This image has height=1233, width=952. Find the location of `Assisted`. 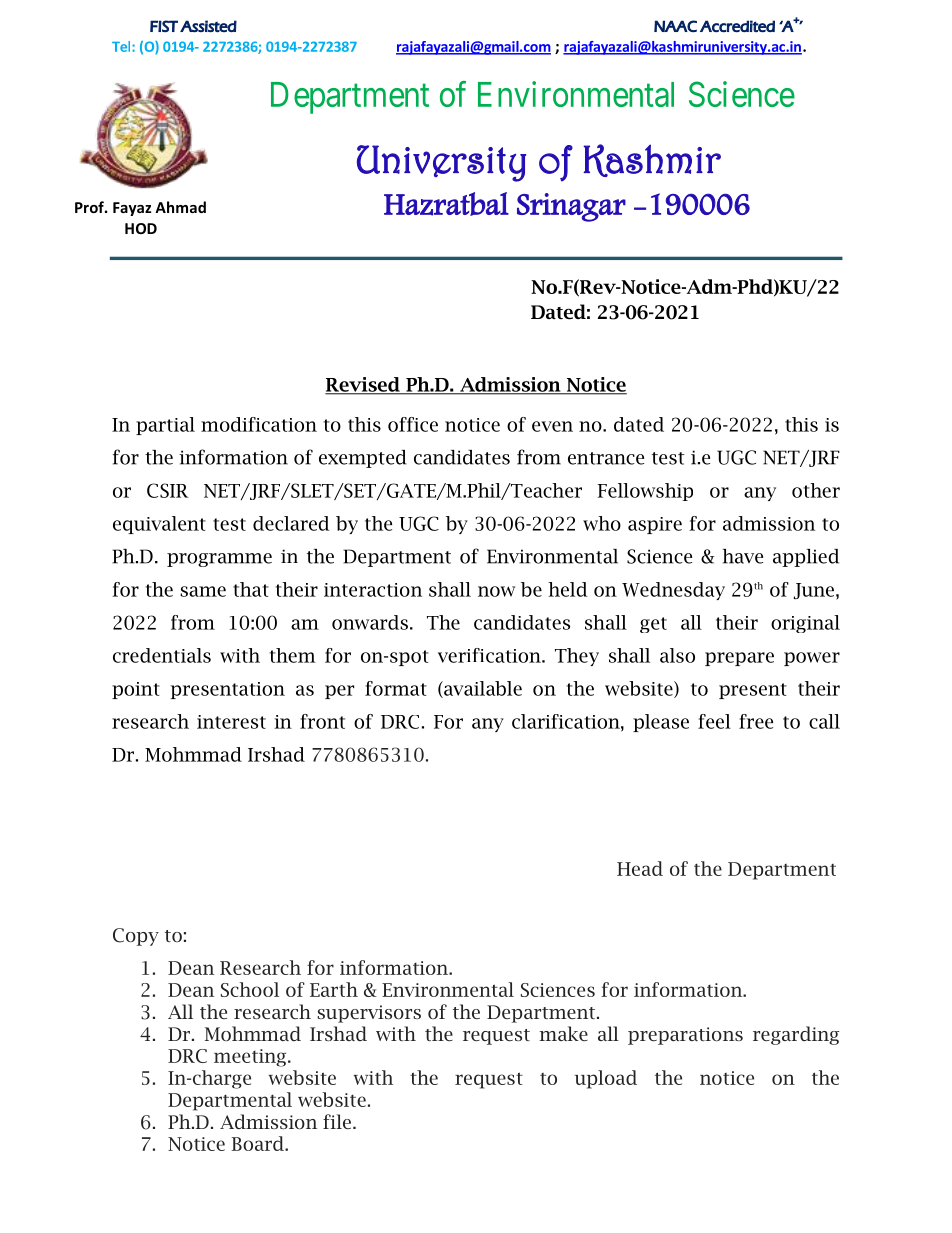

Assisted is located at coordinates (208, 26).
